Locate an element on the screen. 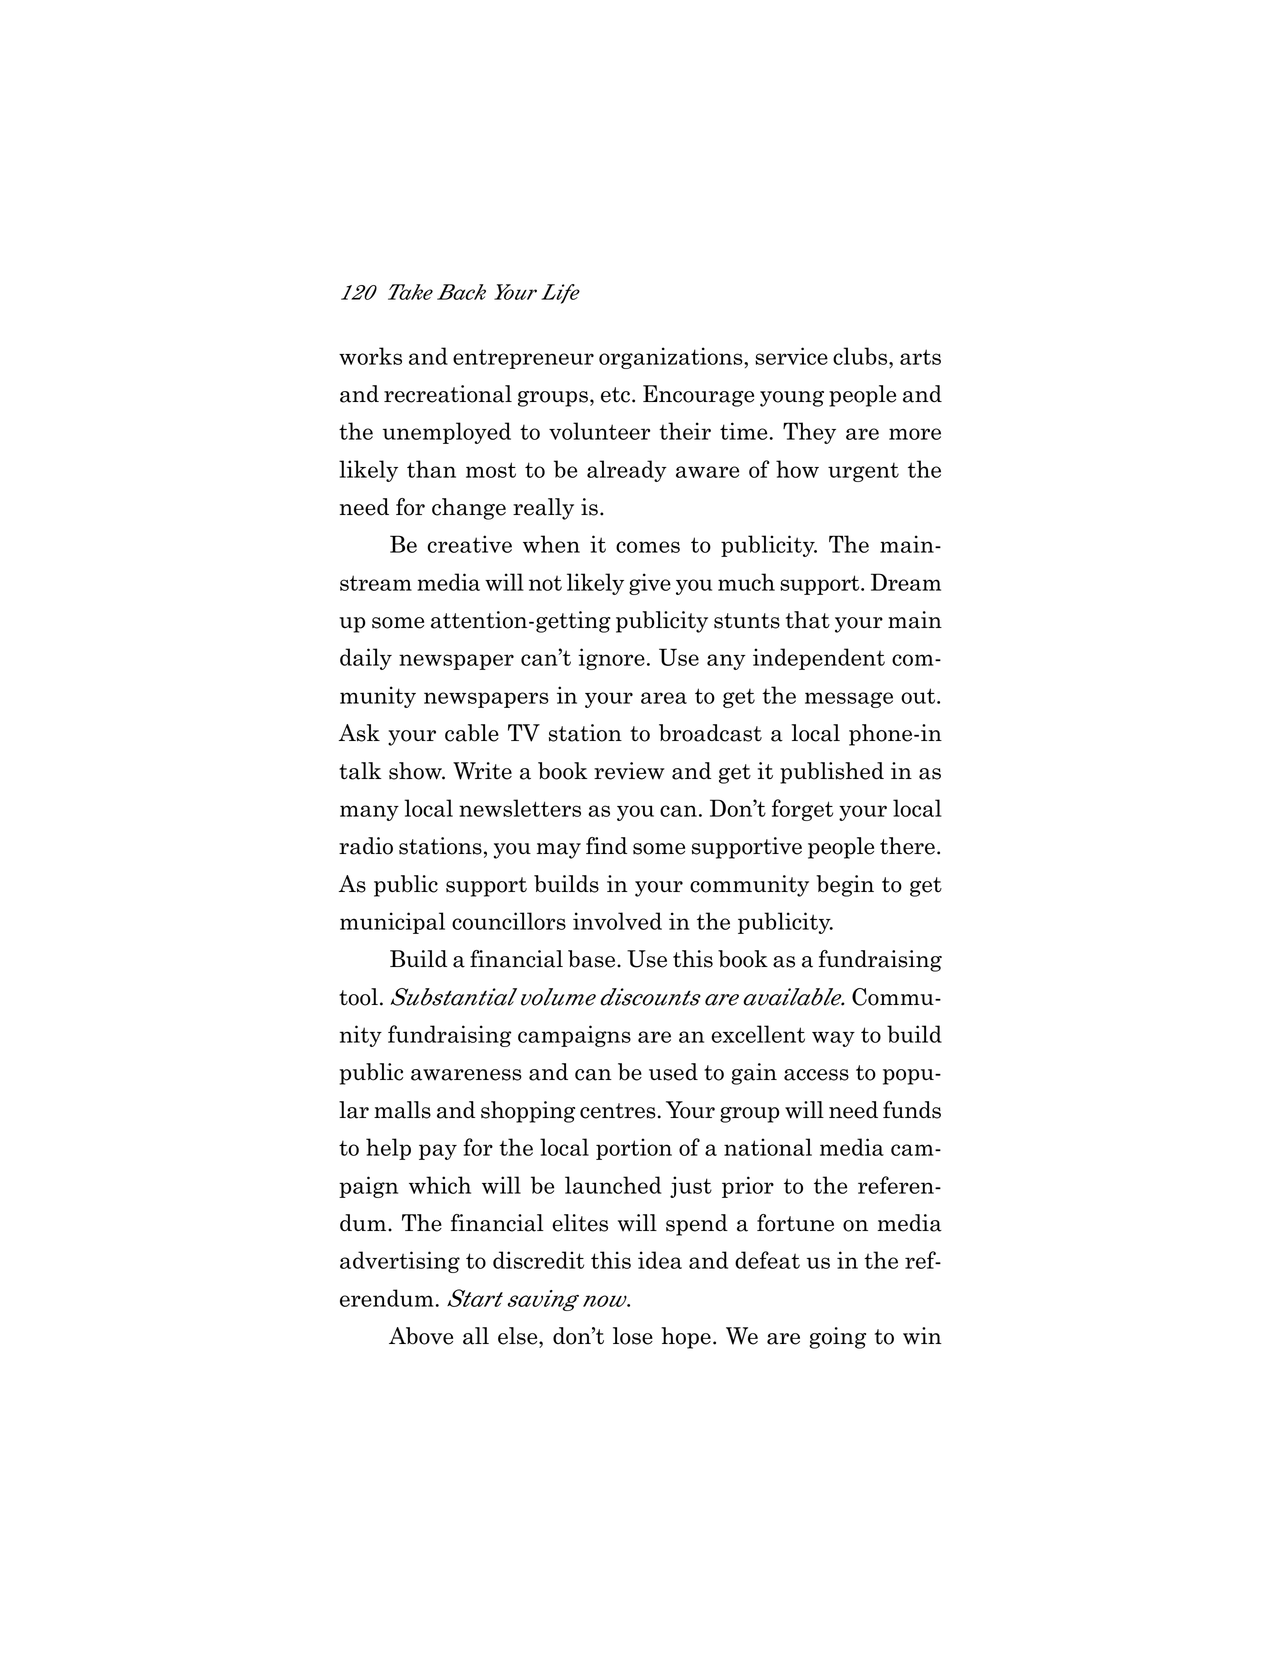  clubs is located at coordinates (861, 356).
